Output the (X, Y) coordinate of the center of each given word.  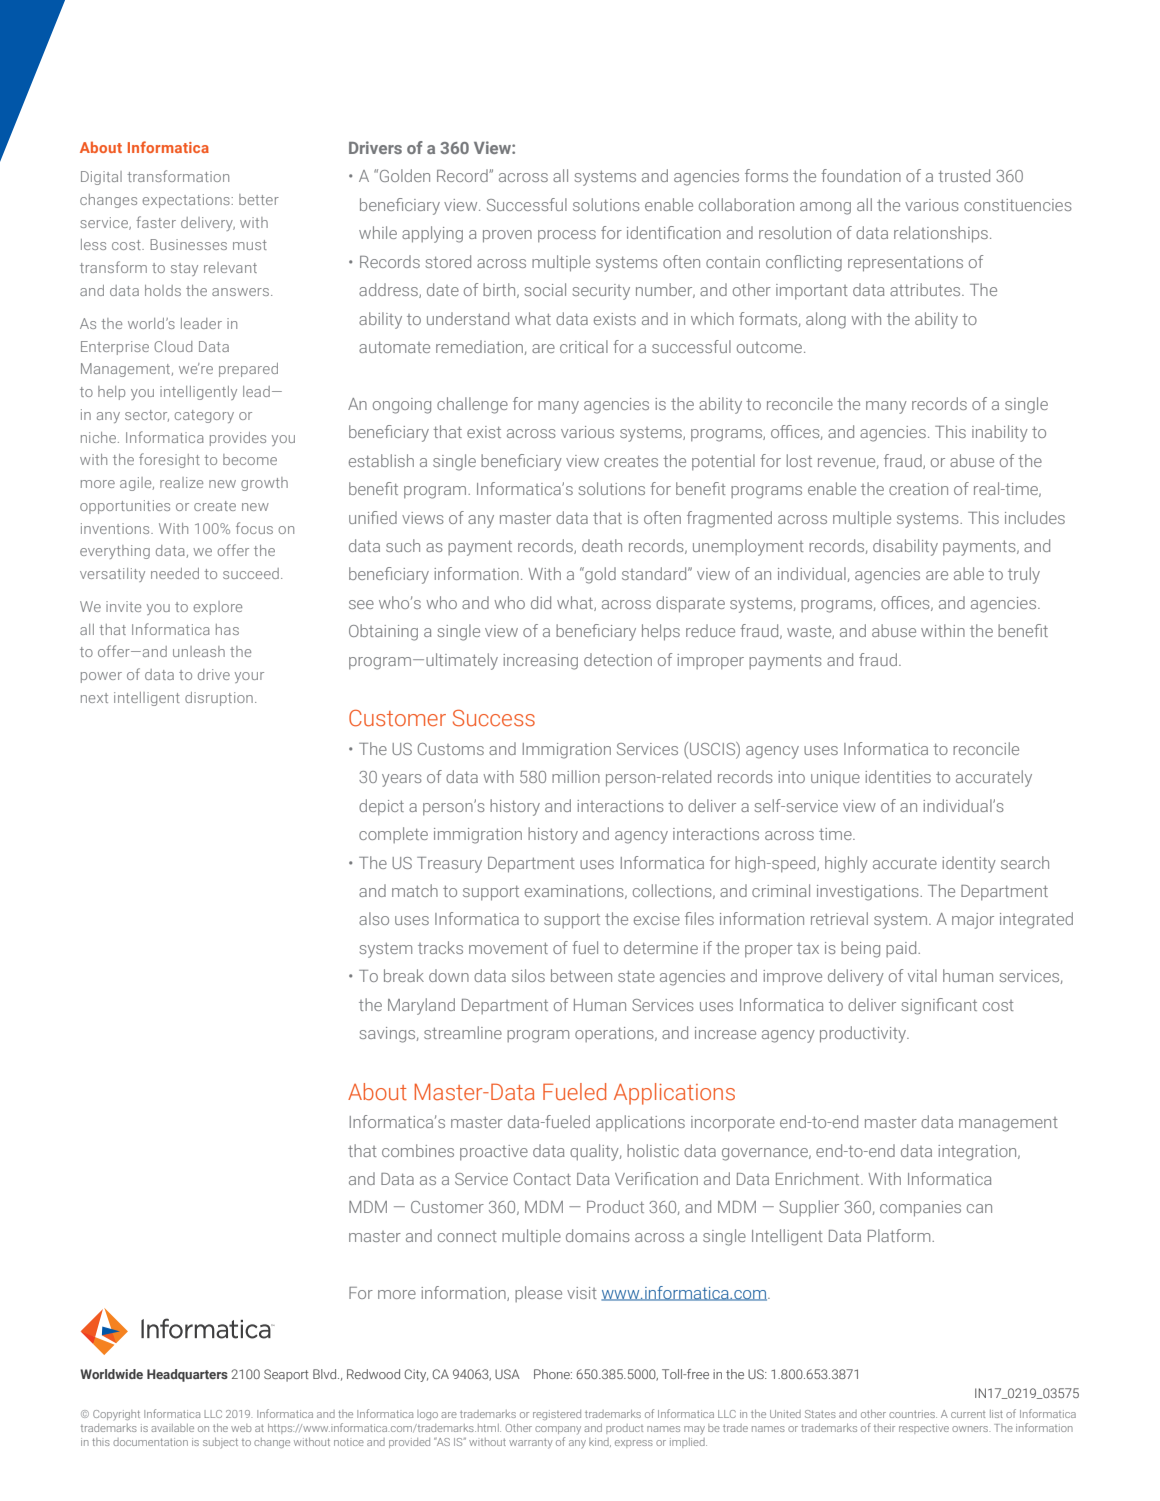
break (404, 975)
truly (1024, 575)
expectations (187, 201)
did (541, 602)
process (567, 236)
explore (217, 608)
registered (557, 1415)
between (581, 975)
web (241, 1428)
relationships (941, 234)
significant (939, 1006)
